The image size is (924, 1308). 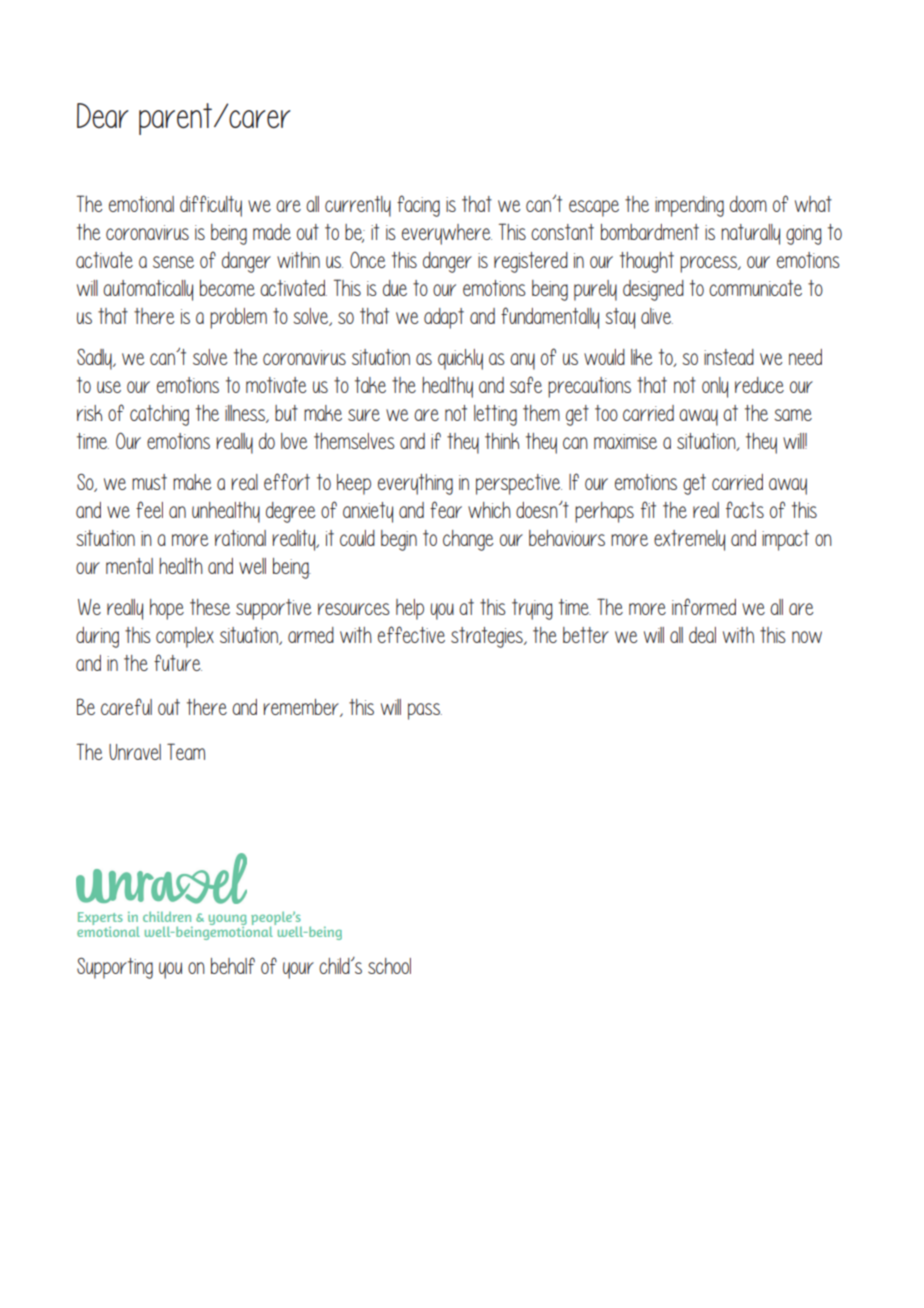 What do you see at coordinates (748, 204) in the screenshot?
I see `doom` at bounding box center [748, 204].
